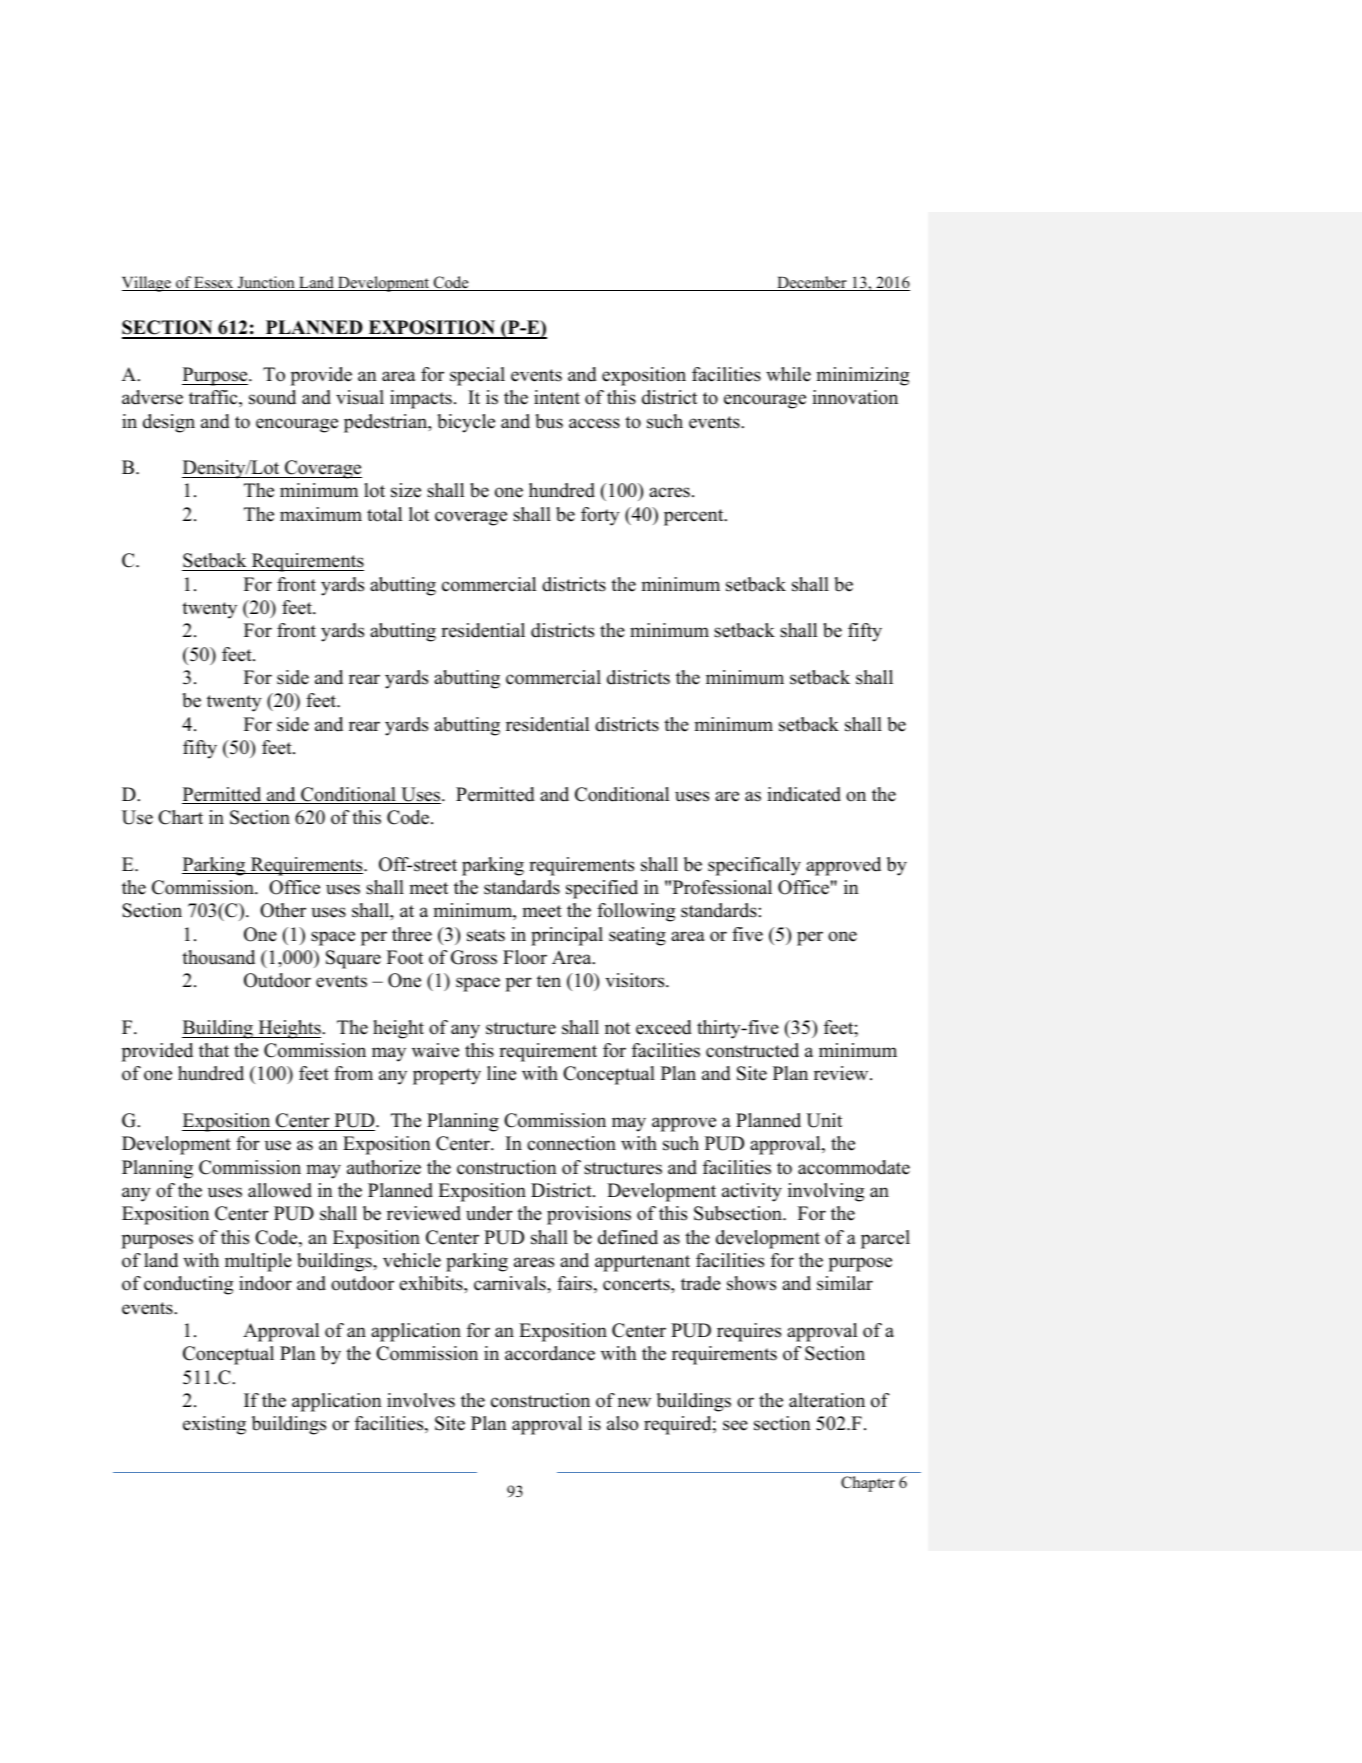 This document has height=1763, width=1362. I want to click on existing, so click(214, 1425).
